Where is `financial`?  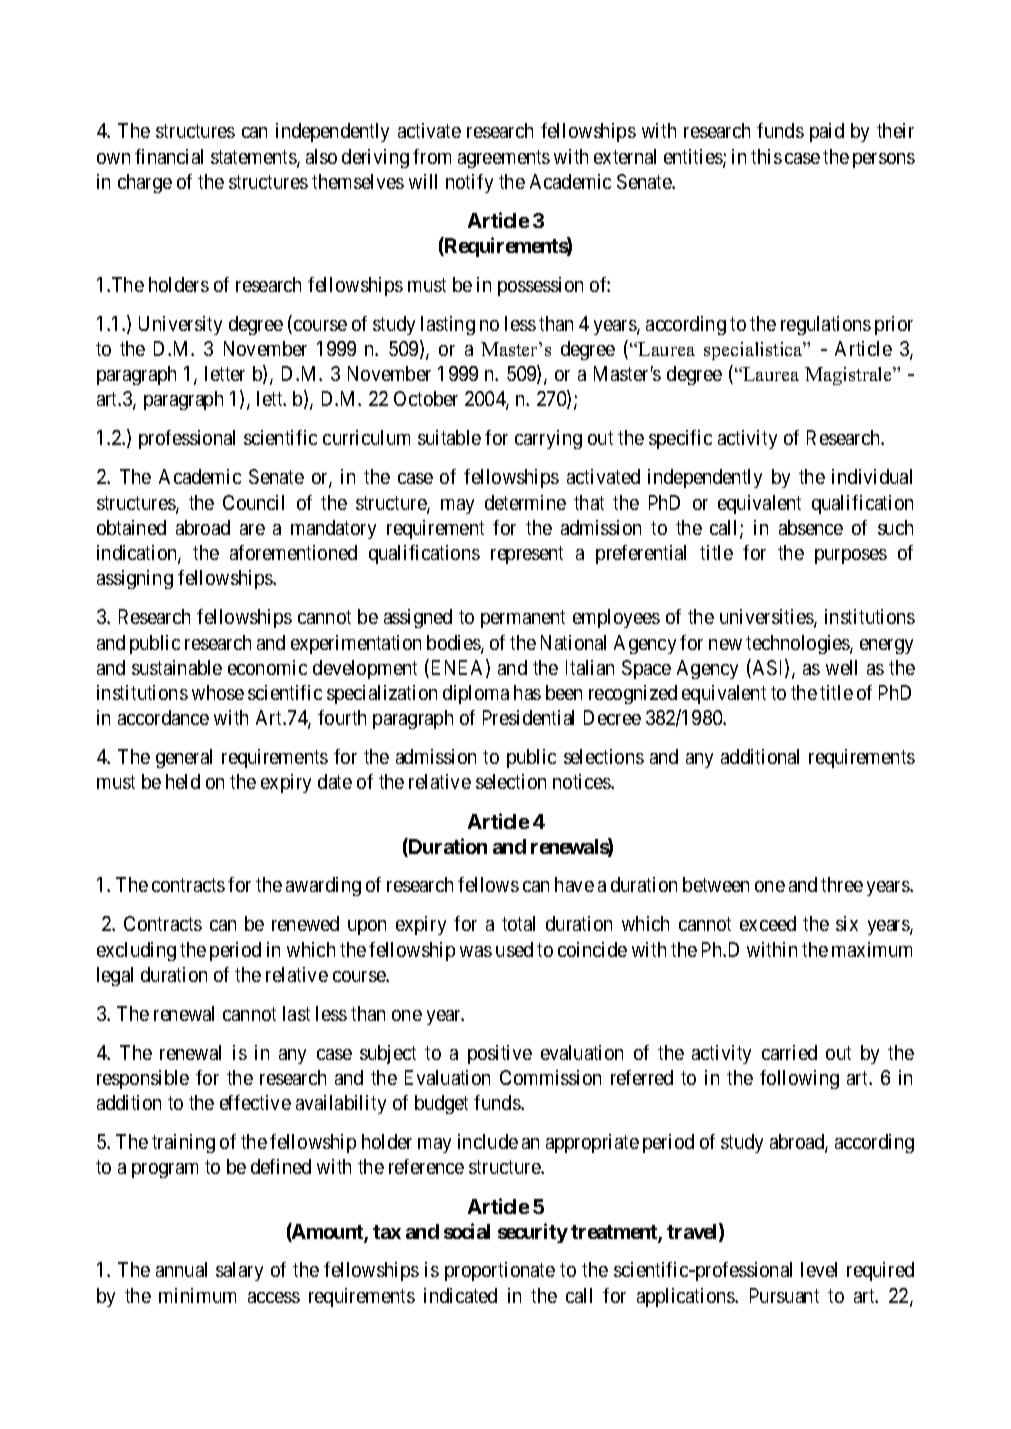
financial is located at coordinates (169, 156).
